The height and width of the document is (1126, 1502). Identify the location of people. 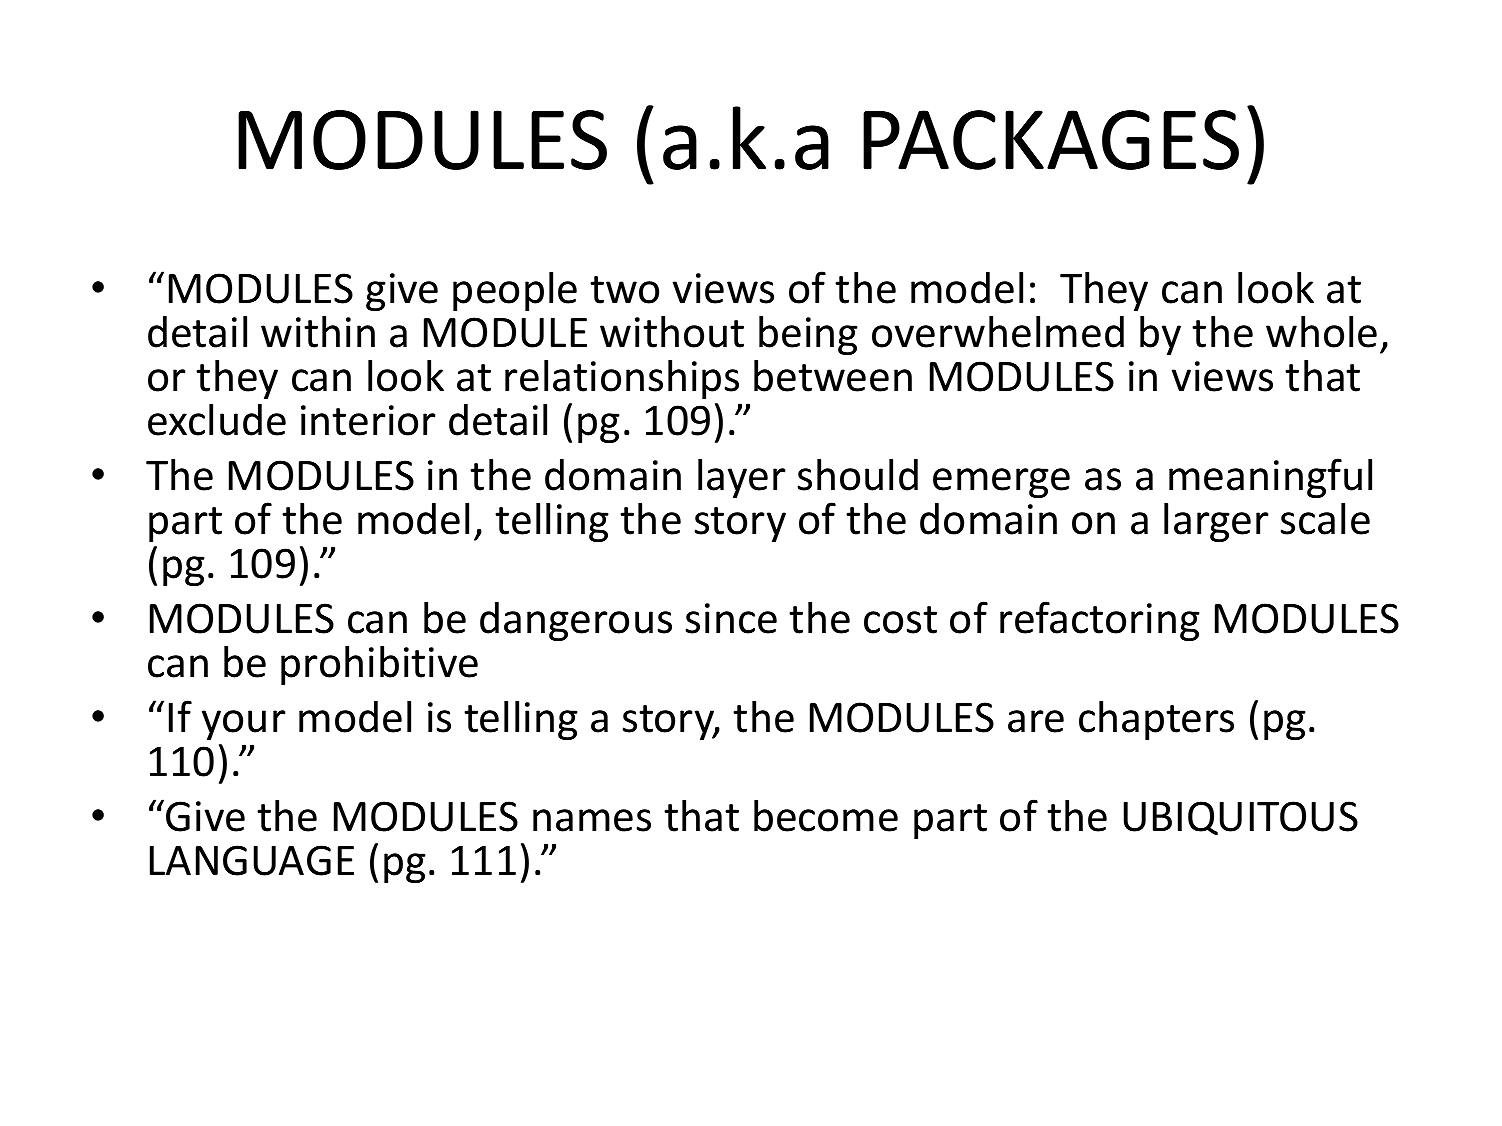
(515, 291).
